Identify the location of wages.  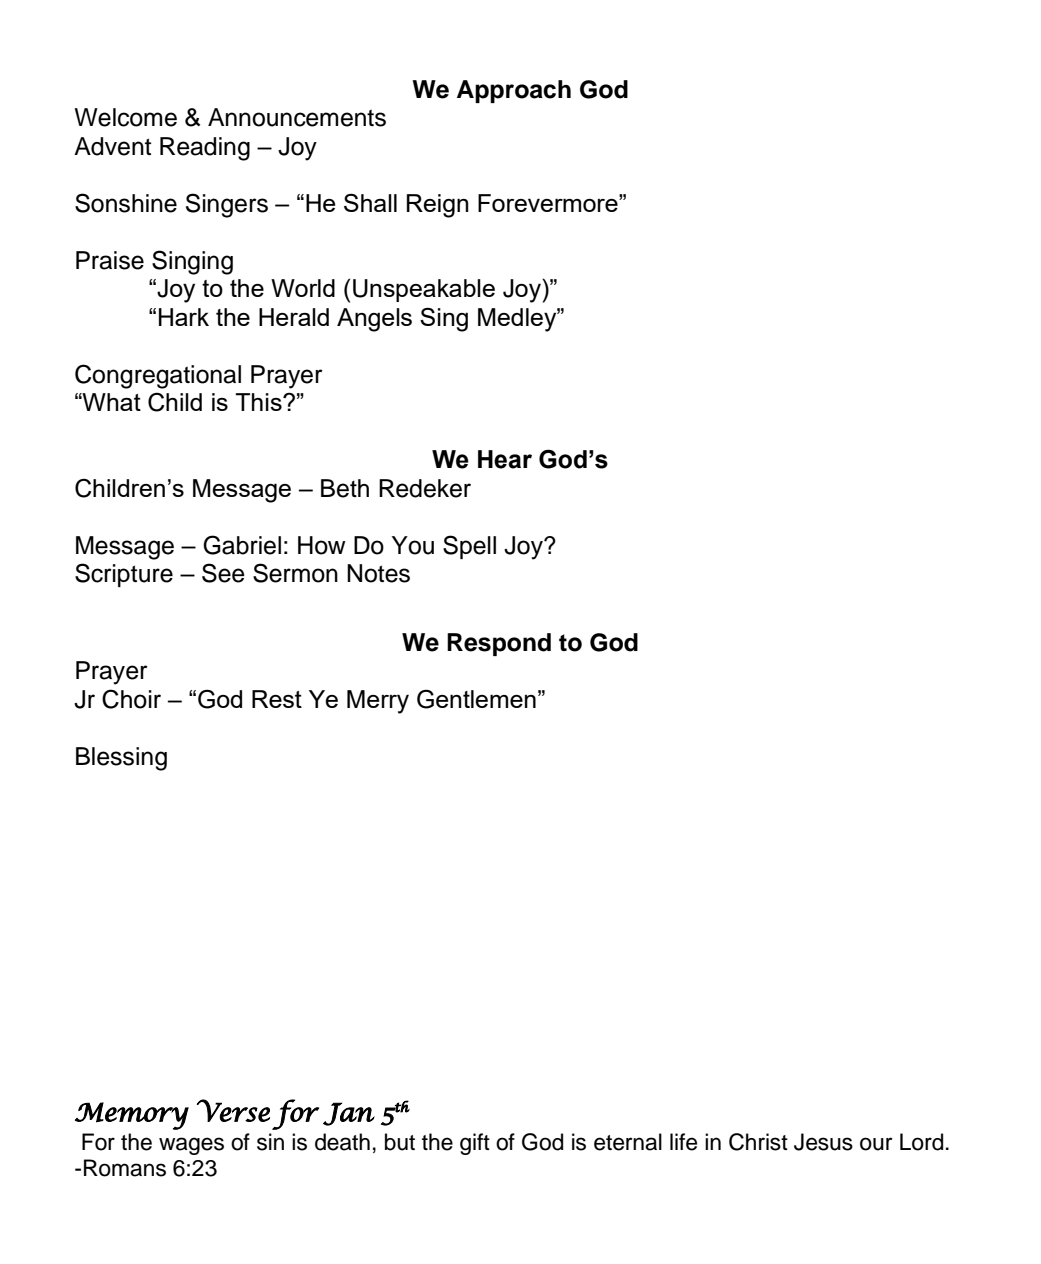
(191, 1146).
